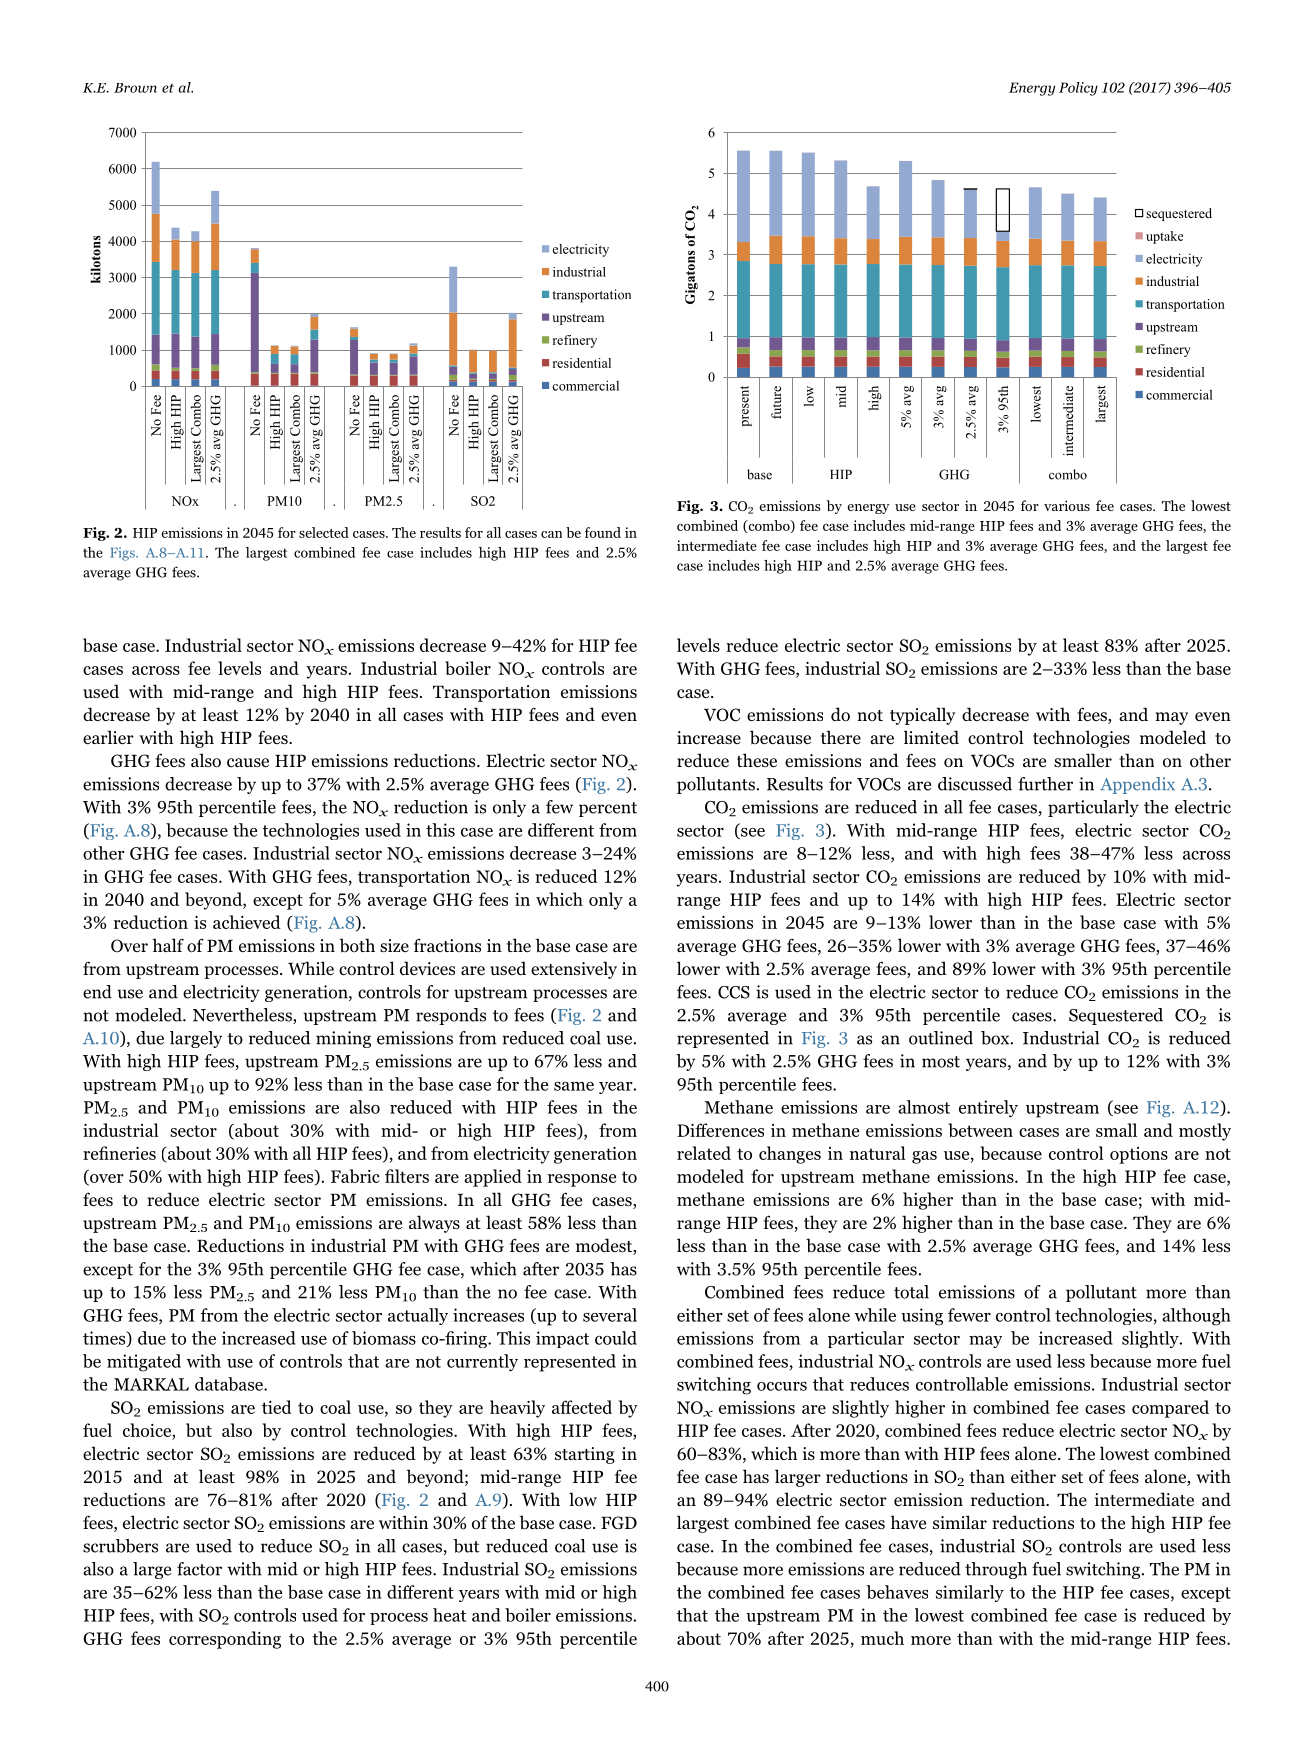 This document has height=1752, width=1314. What do you see at coordinates (704, 1153) in the document?
I see `related` at bounding box center [704, 1153].
